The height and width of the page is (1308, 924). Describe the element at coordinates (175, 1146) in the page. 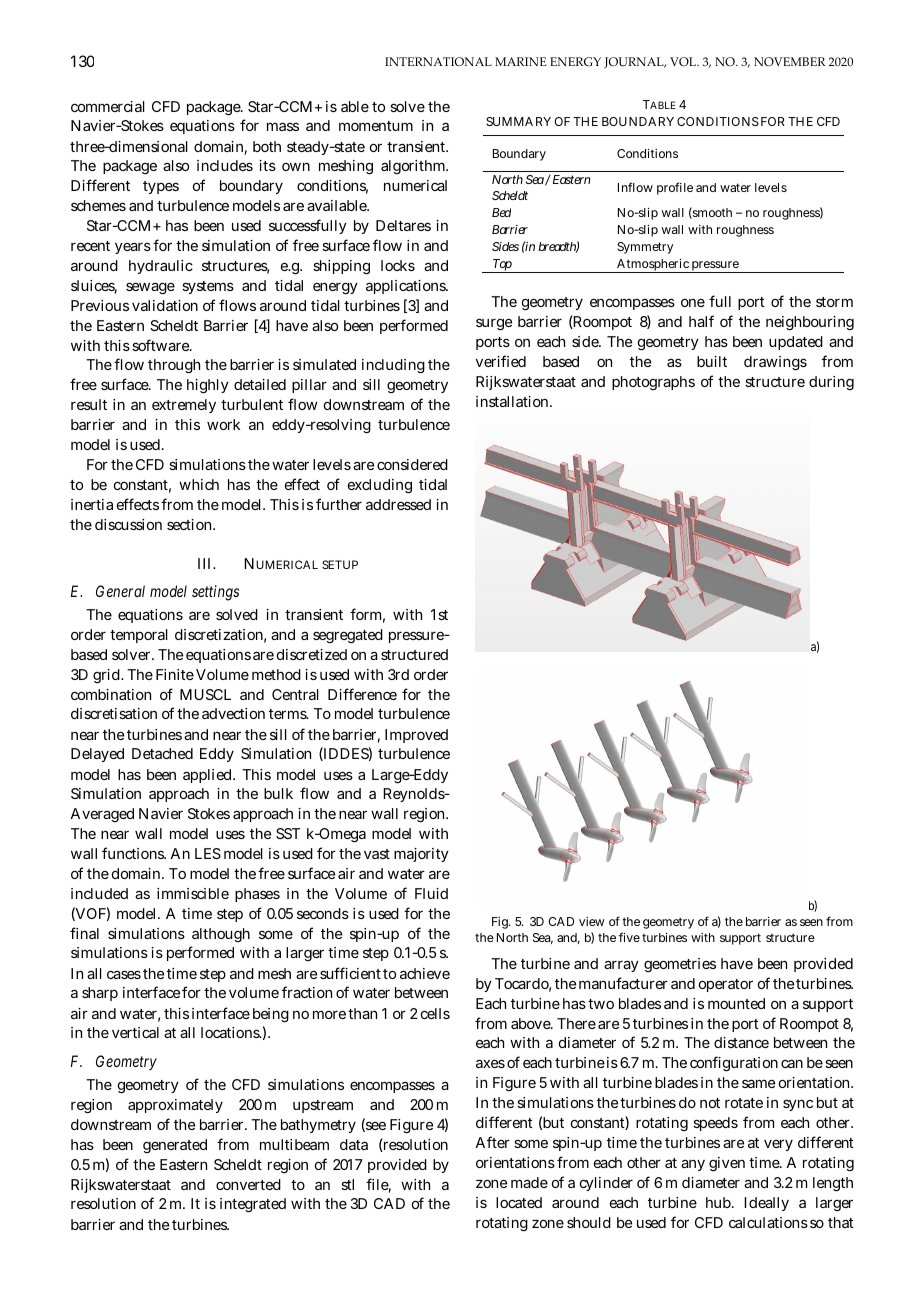

I see `generated` at that location.
